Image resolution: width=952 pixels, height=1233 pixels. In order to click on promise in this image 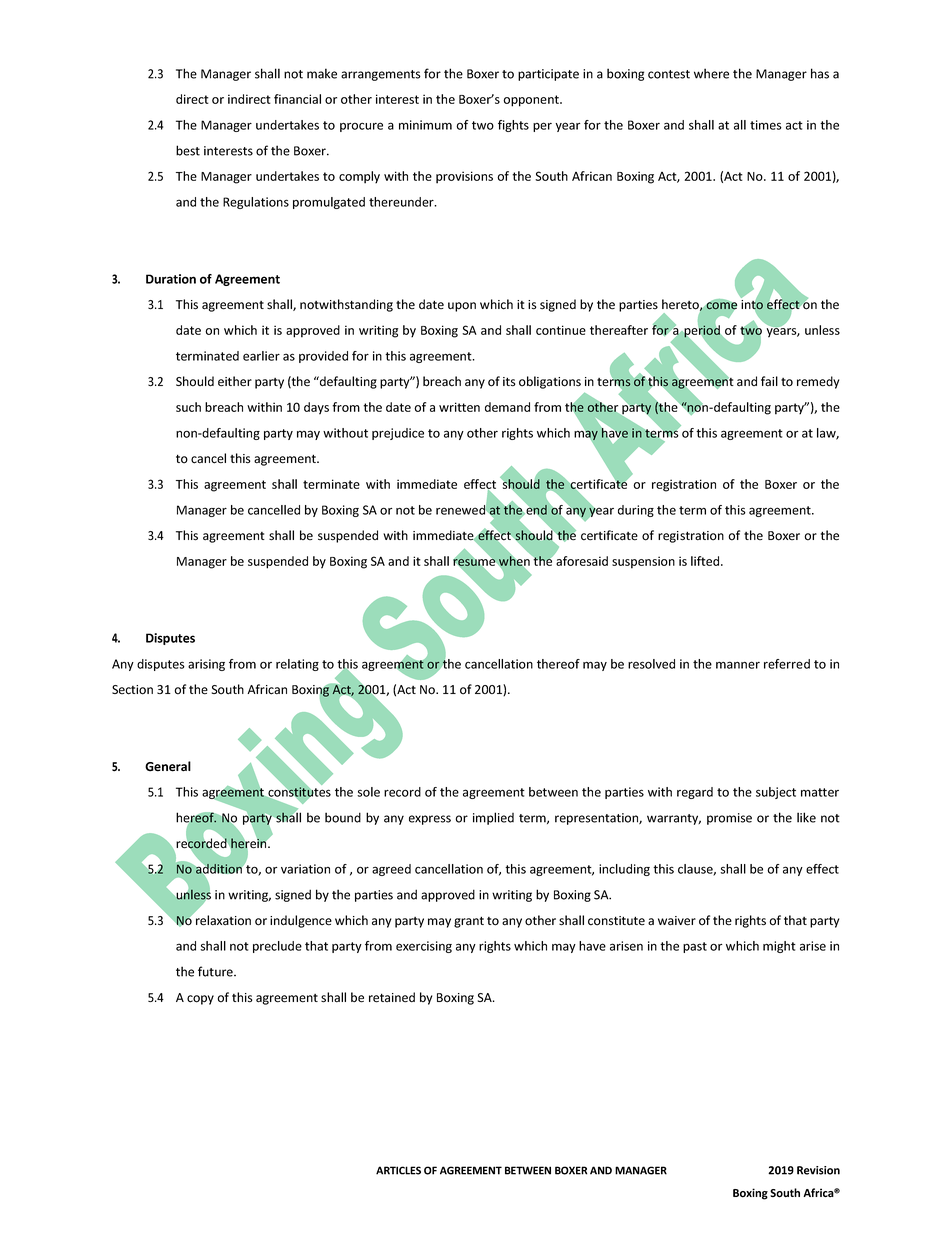, I will do `click(729, 819)`.
